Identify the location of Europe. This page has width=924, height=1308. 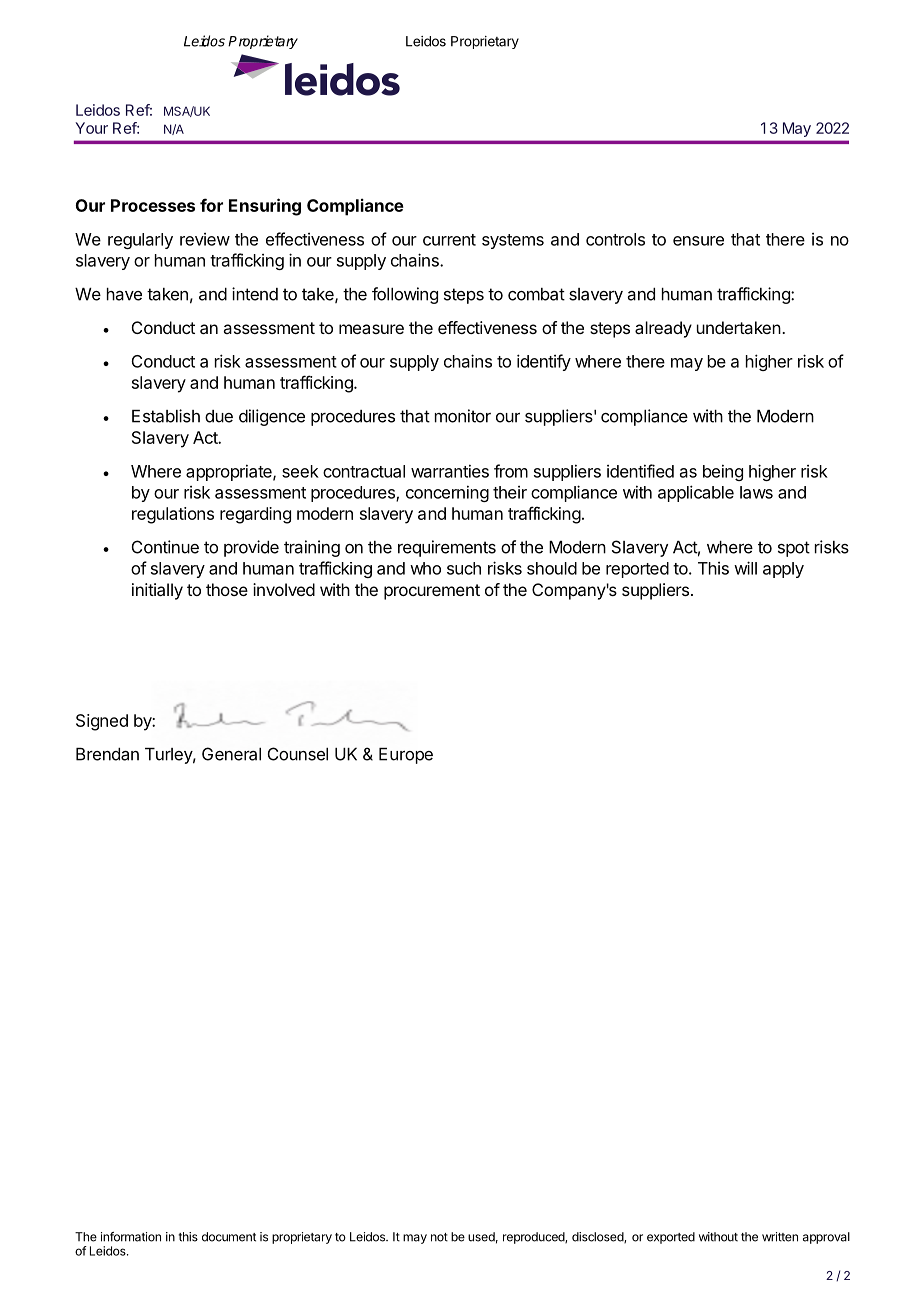
(406, 755).
